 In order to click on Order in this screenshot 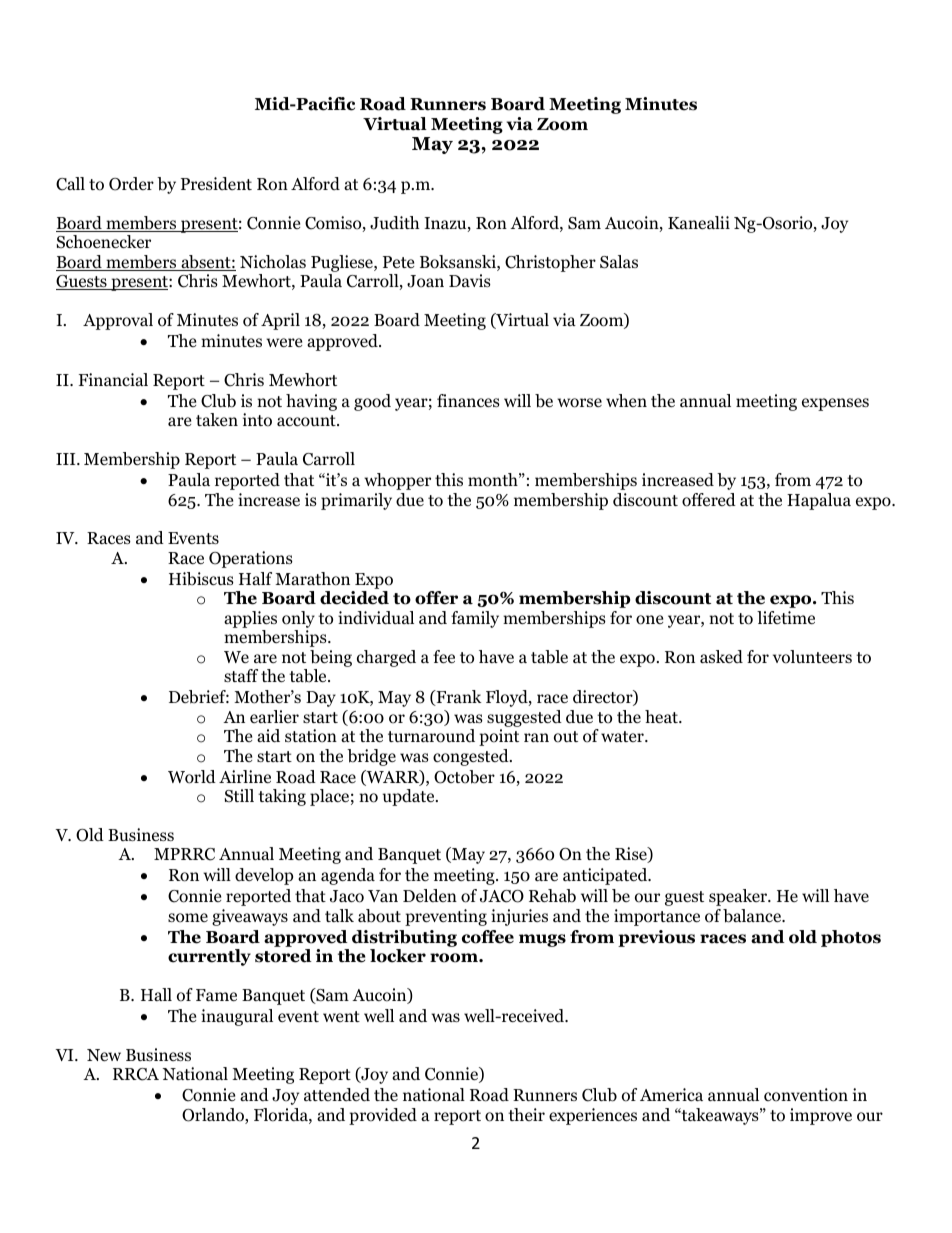, I will do `click(131, 184)`.
